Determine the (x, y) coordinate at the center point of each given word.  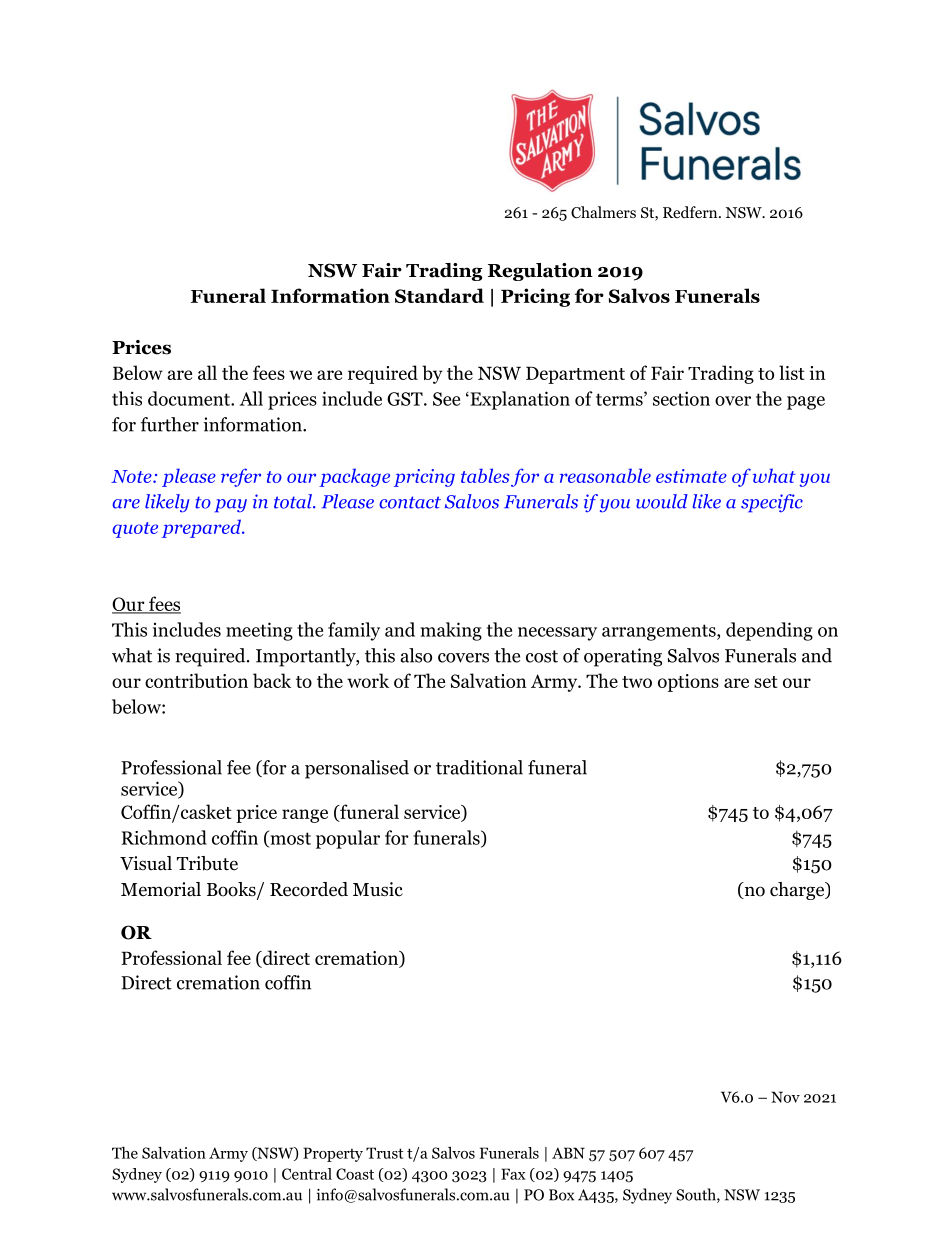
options (688, 683)
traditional (479, 767)
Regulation (540, 272)
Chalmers (603, 212)
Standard (439, 295)
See (446, 399)
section (681, 398)
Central (307, 1174)
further (169, 424)
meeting (259, 631)
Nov (785, 1097)
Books (232, 890)
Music (378, 889)
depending (769, 631)
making (451, 631)
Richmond (164, 837)
